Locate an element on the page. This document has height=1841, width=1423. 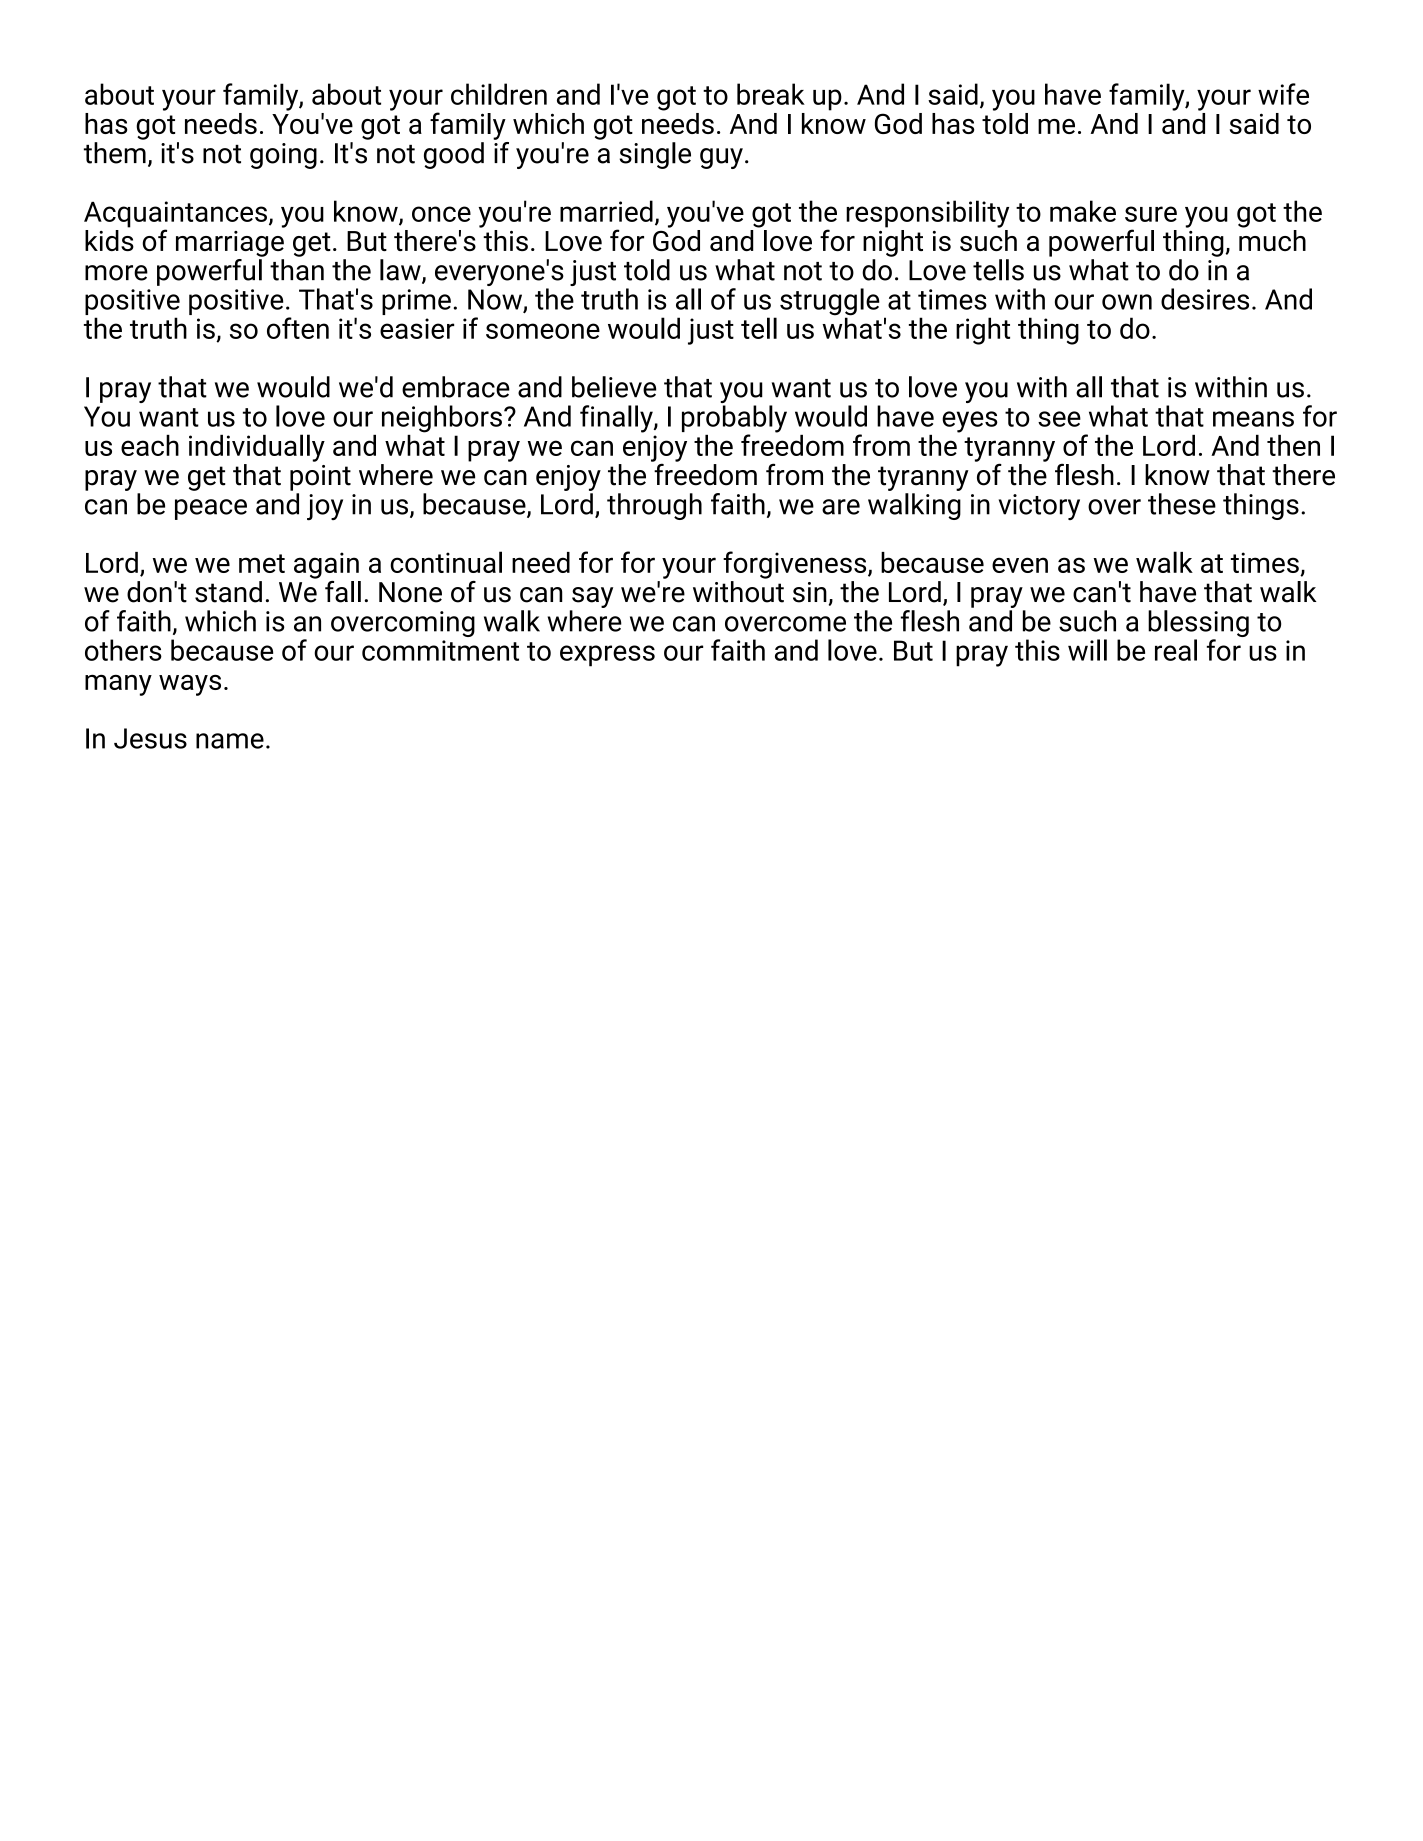
express is located at coordinates (607, 656).
